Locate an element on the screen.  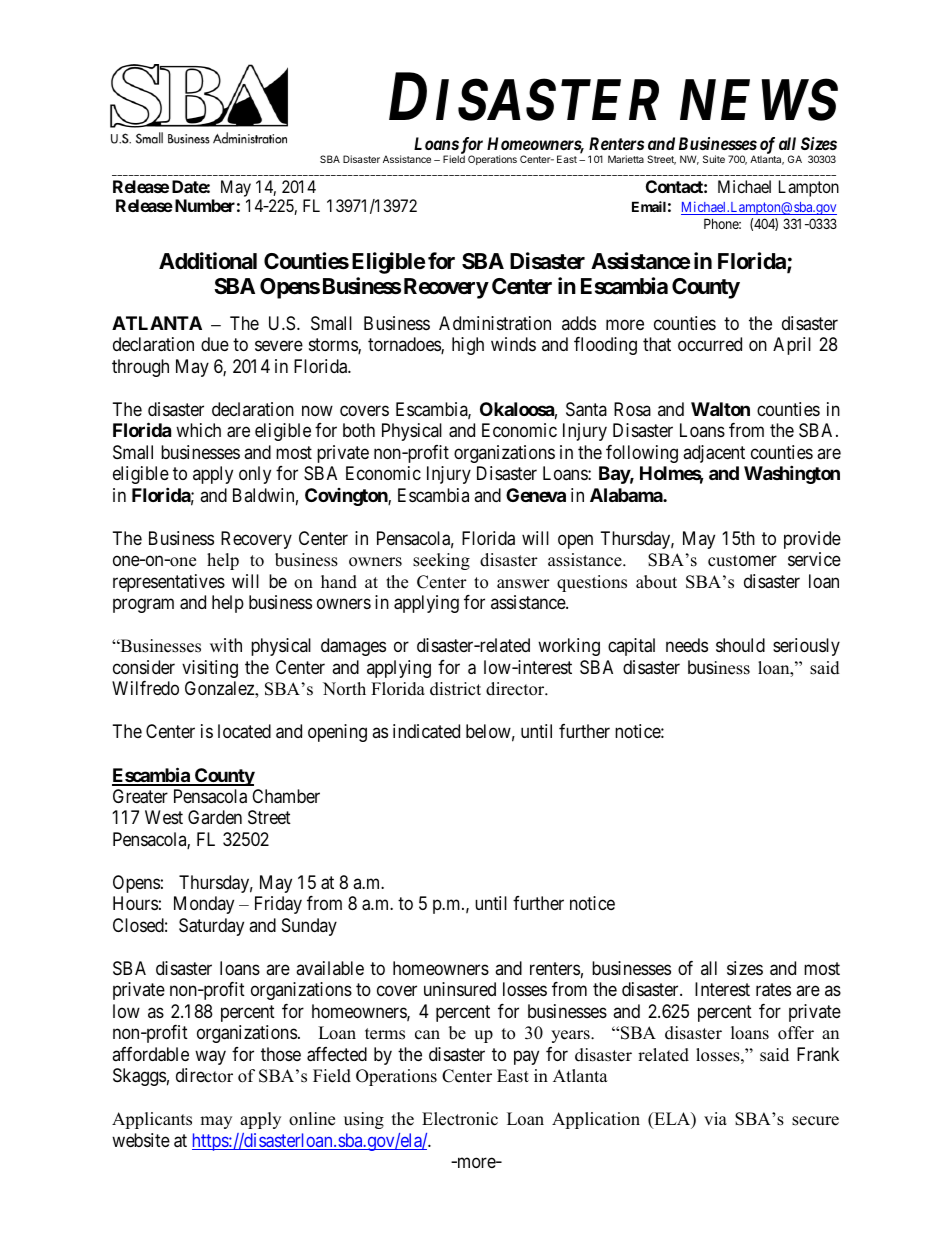
answer is located at coordinates (523, 584).
